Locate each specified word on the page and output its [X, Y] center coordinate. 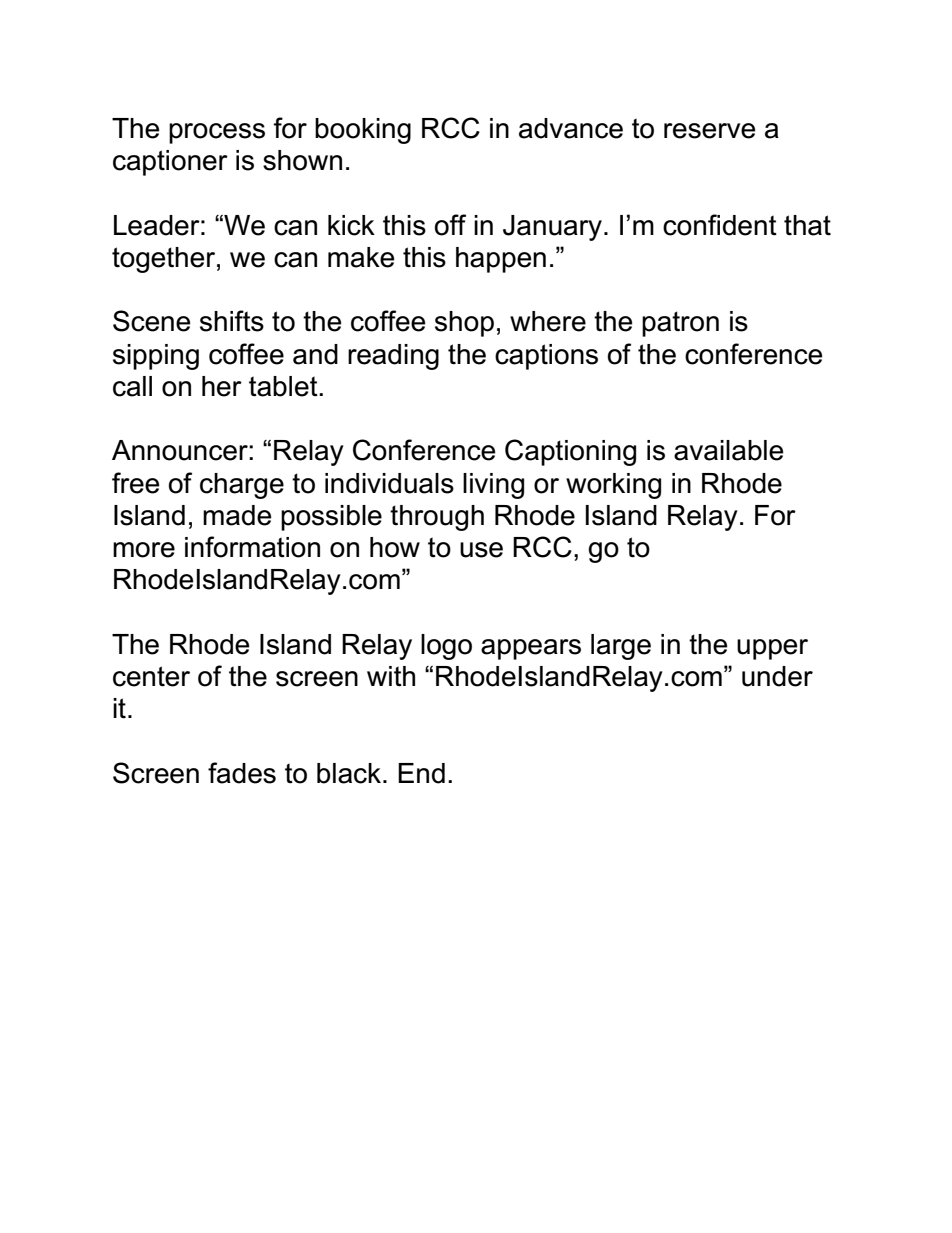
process [217, 133]
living [493, 486]
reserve [709, 131]
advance [571, 128]
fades [242, 773]
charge [242, 486]
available [728, 450]
